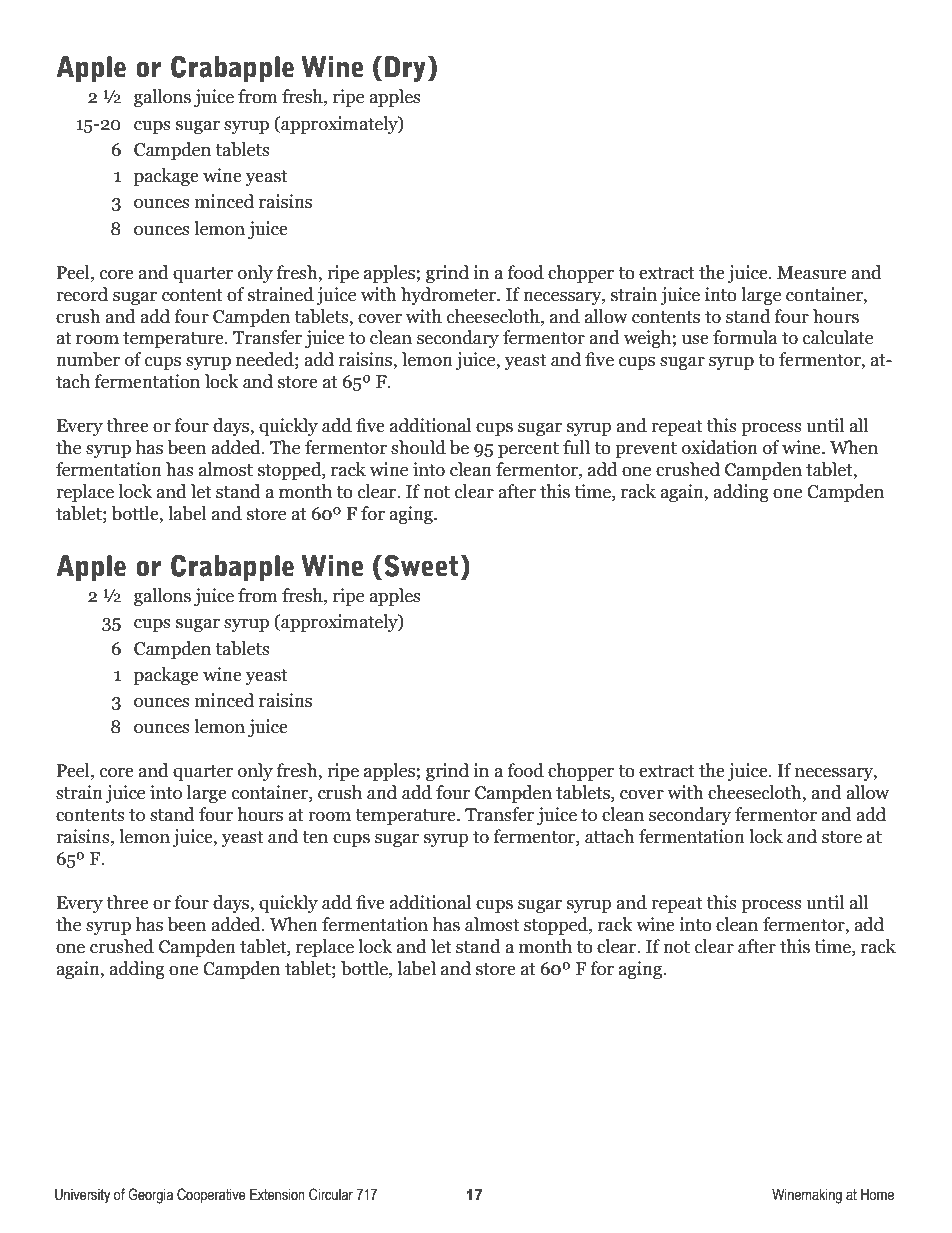 The height and width of the screenshot is (1233, 952). Describe the element at coordinates (812, 273) in the screenshot. I see `Measure` at that location.
